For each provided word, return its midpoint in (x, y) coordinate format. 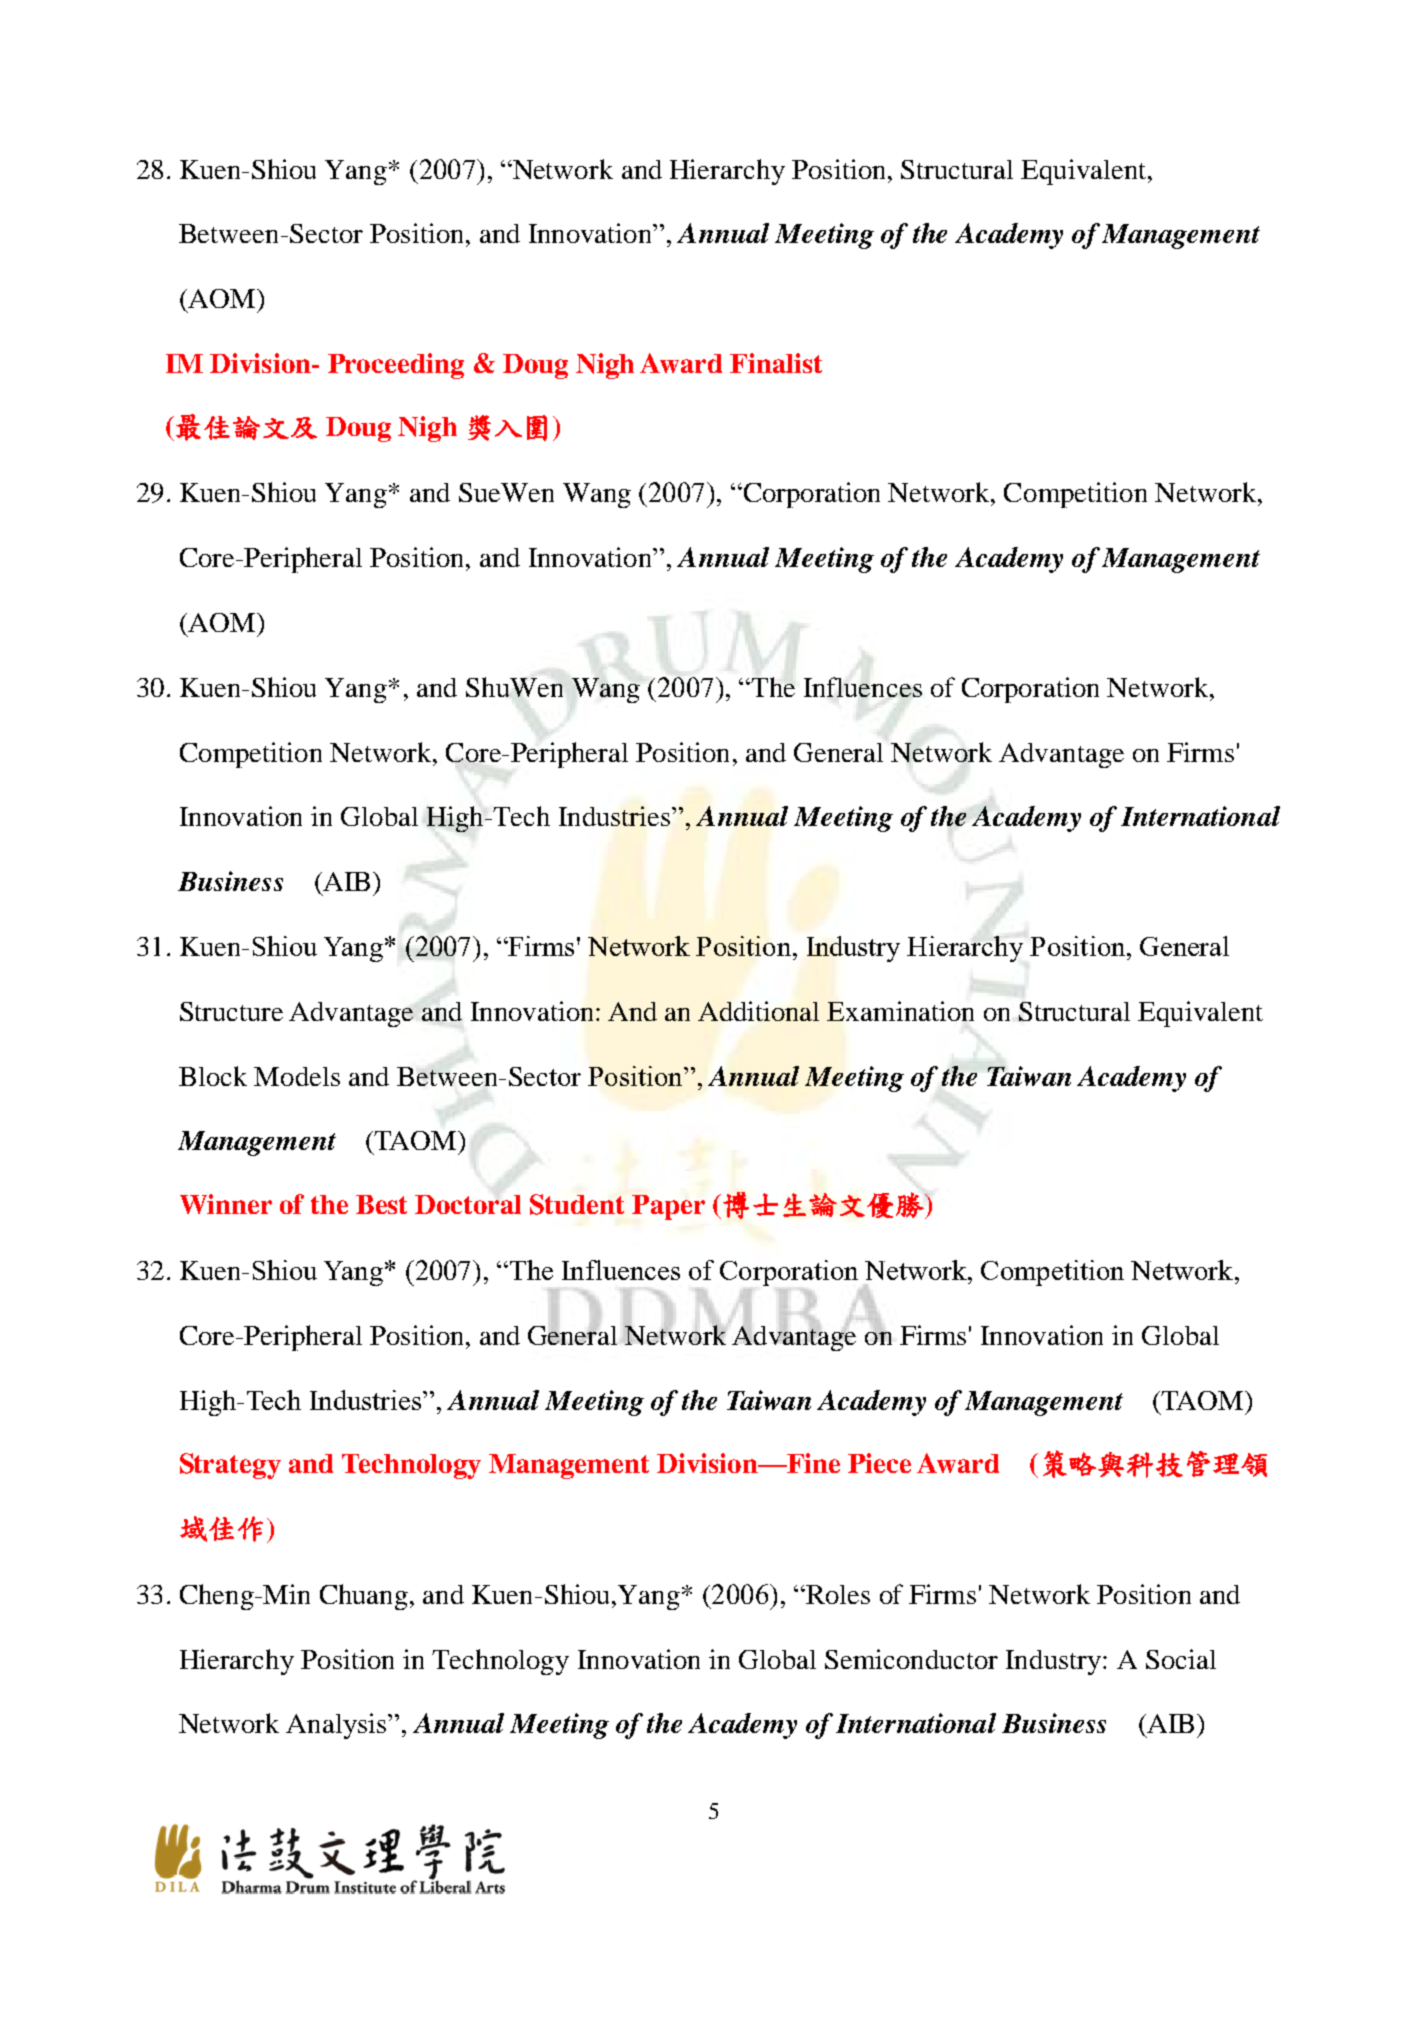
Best (381, 1204)
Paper (668, 1207)
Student (577, 1204)
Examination (900, 1011)
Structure (231, 1011)
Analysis (337, 1726)
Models (297, 1076)
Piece (879, 1463)
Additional (758, 1011)
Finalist (776, 363)
